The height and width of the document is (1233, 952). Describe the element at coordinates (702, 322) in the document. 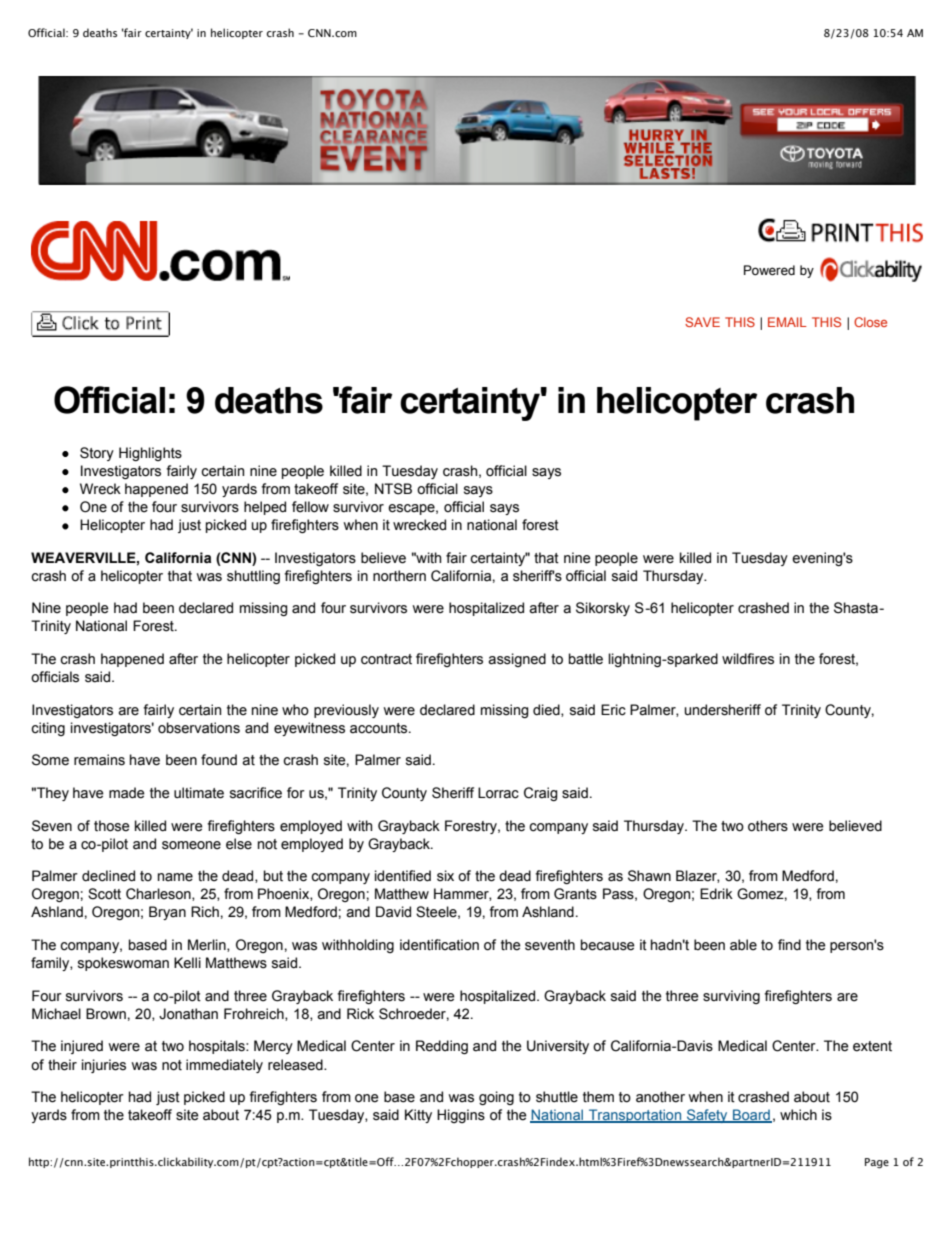

I see `SAVE` at that location.
